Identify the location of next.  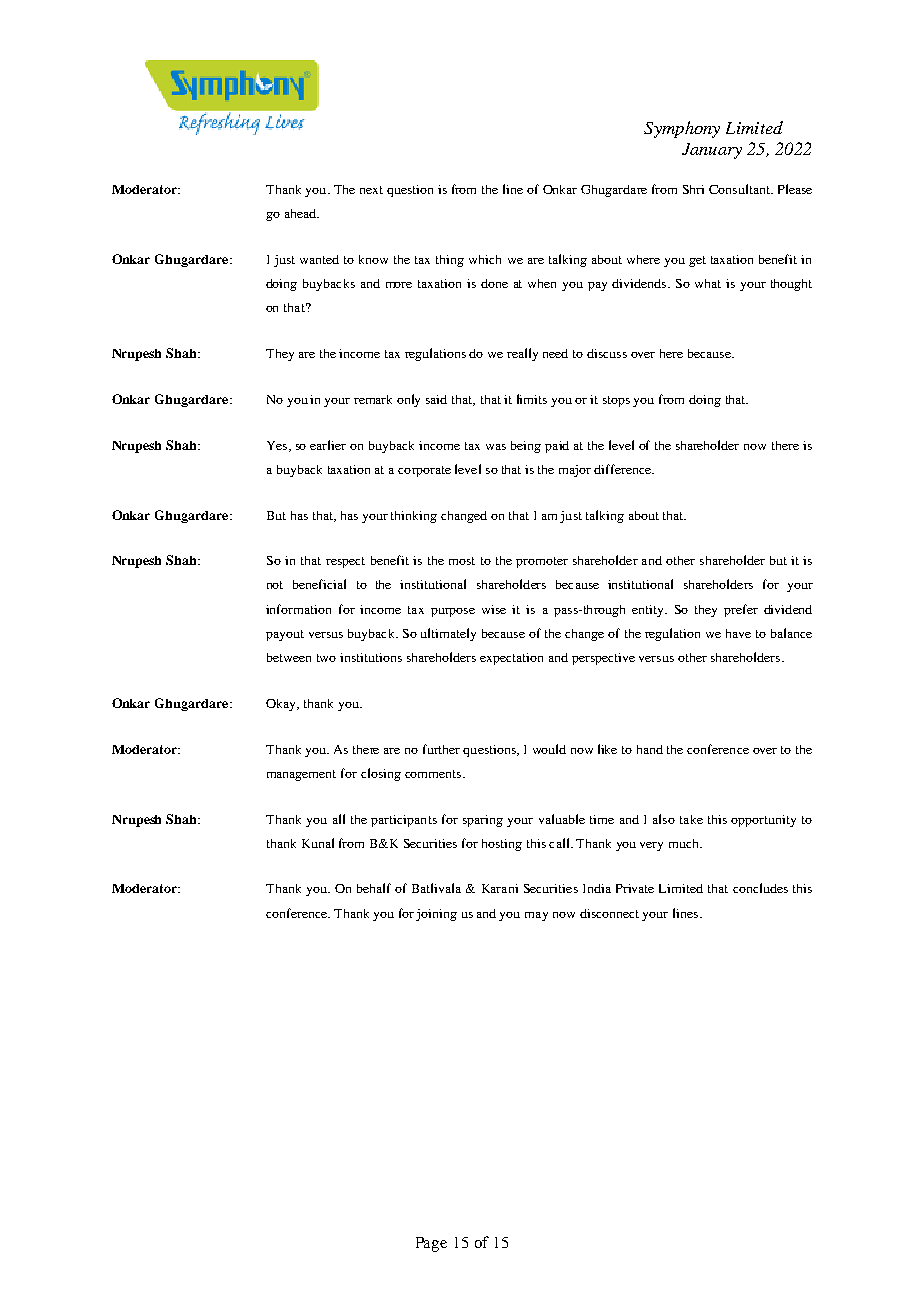
(371, 190).
